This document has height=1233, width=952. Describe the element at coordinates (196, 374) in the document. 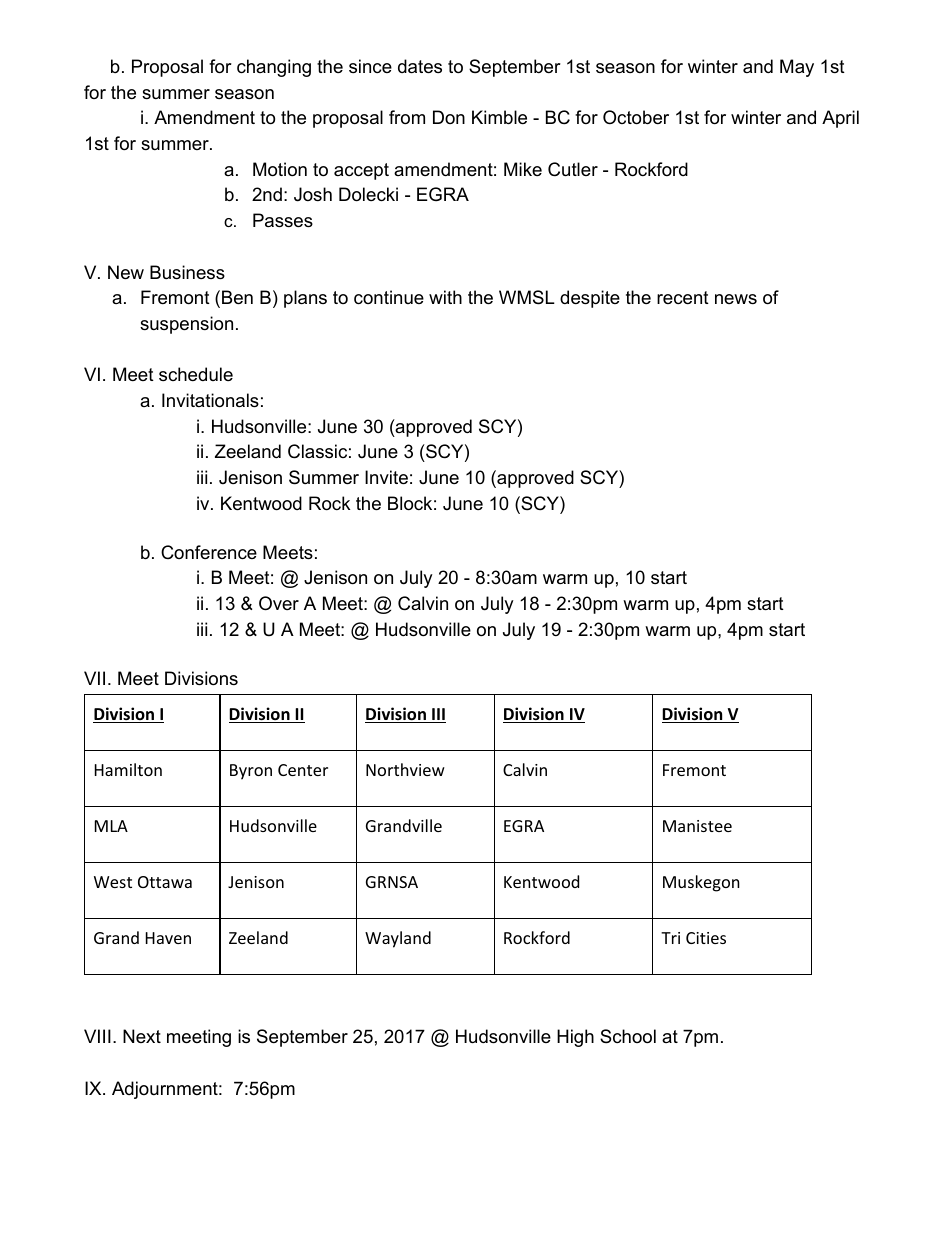

I see `schedule` at that location.
